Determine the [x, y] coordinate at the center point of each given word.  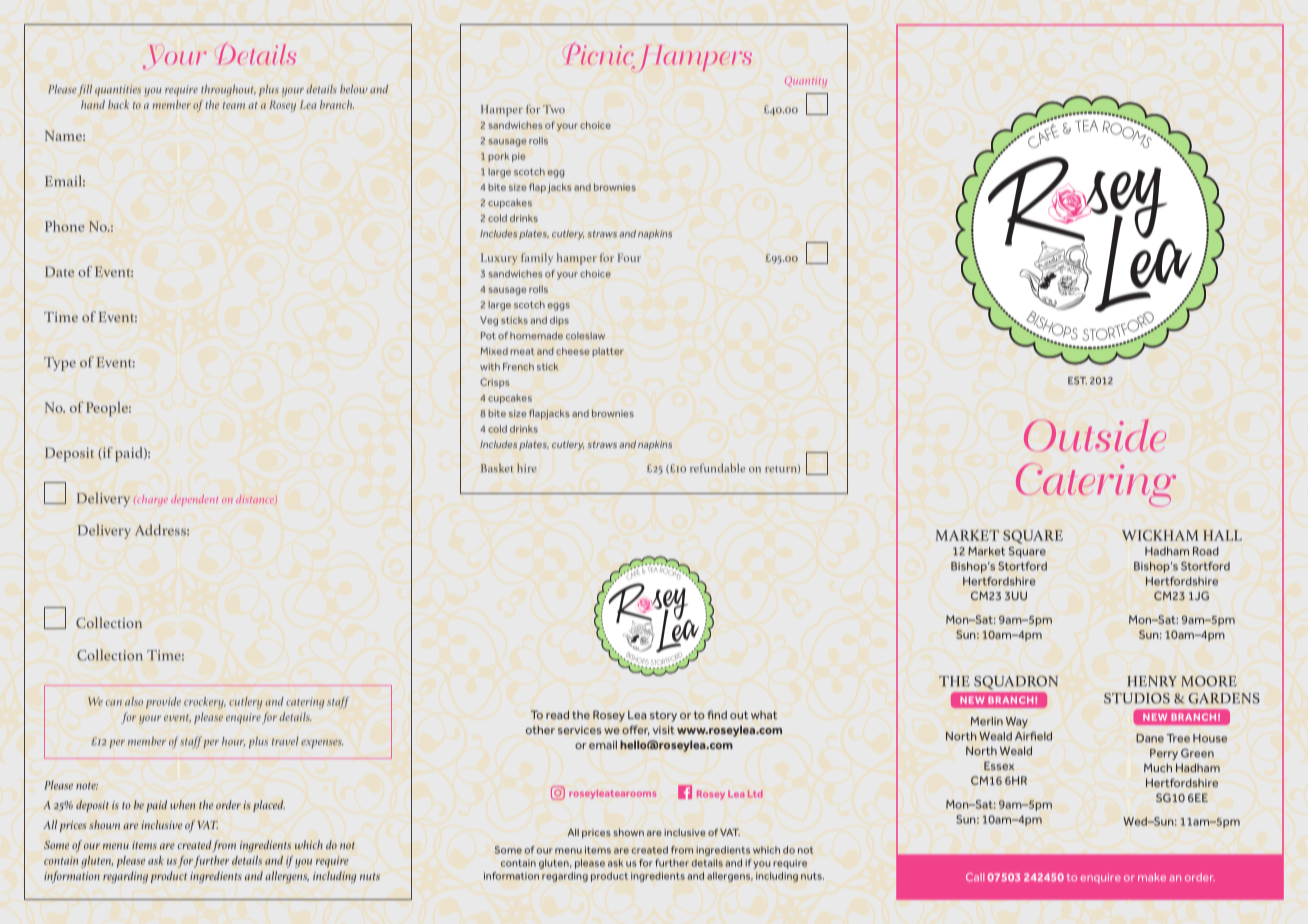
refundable [717, 468]
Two [554, 109]
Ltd [755, 793]
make [1152, 877]
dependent [194, 500]
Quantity [806, 82]
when [182, 804]
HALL [1222, 535]
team [234, 105]
